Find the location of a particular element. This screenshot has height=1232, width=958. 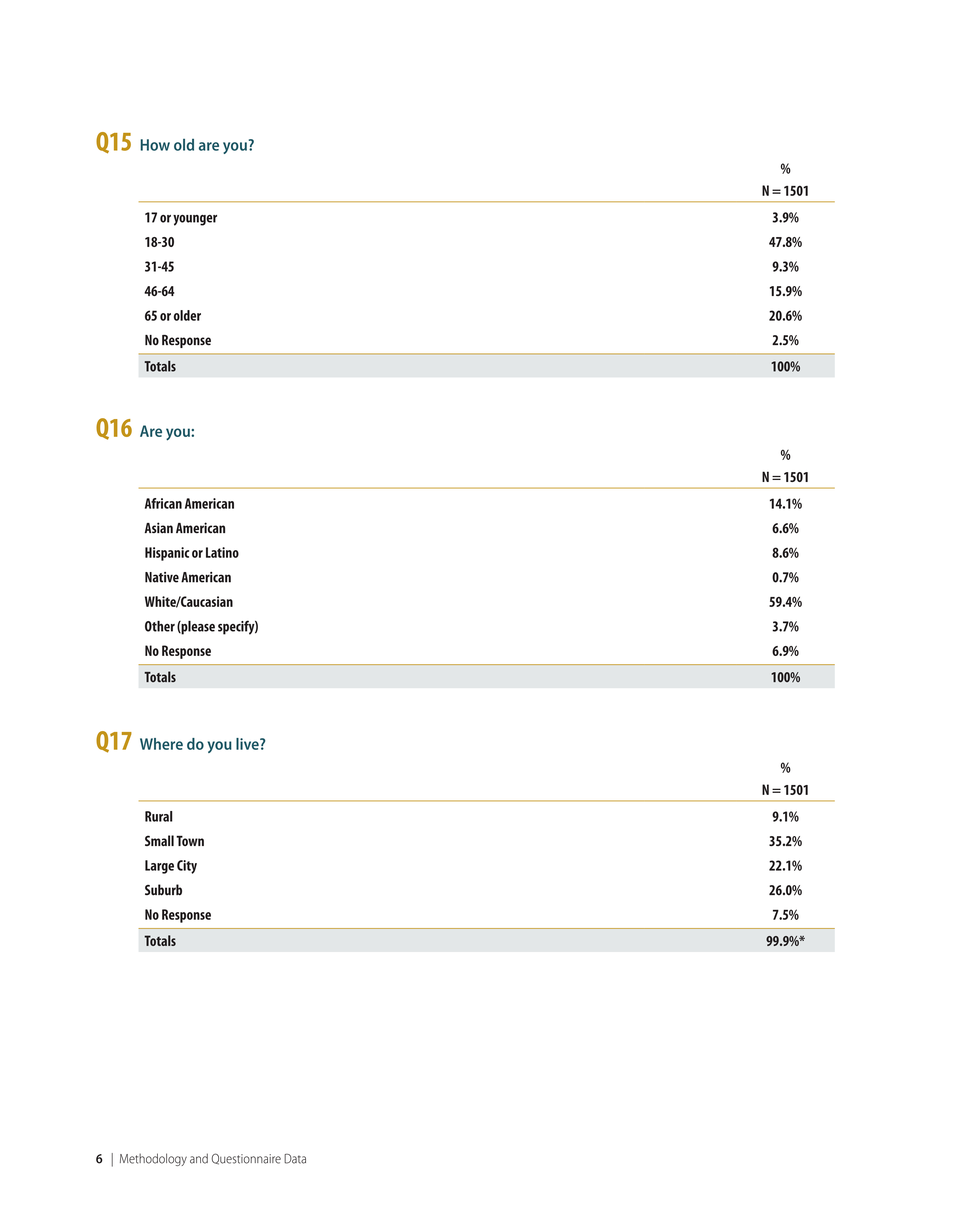

Methodology is located at coordinates (153, 1159).
